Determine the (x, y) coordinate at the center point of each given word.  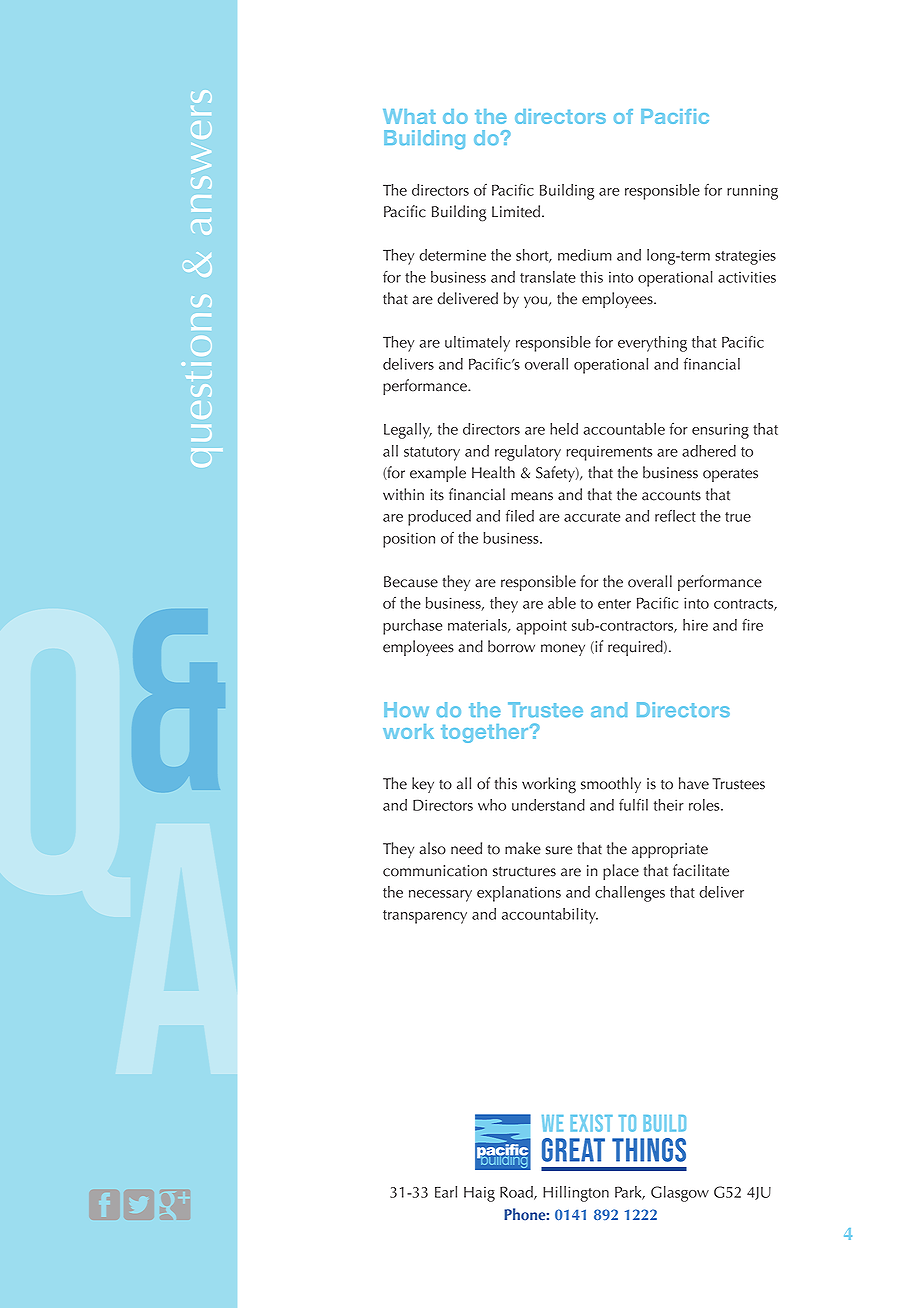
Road (517, 1193)
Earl (446, 1192)
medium (585, 255)
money (563, 650)
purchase (412, 627)
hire (695, 625)
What (409, 116)
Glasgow (680, 1194)
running (752, 192)
